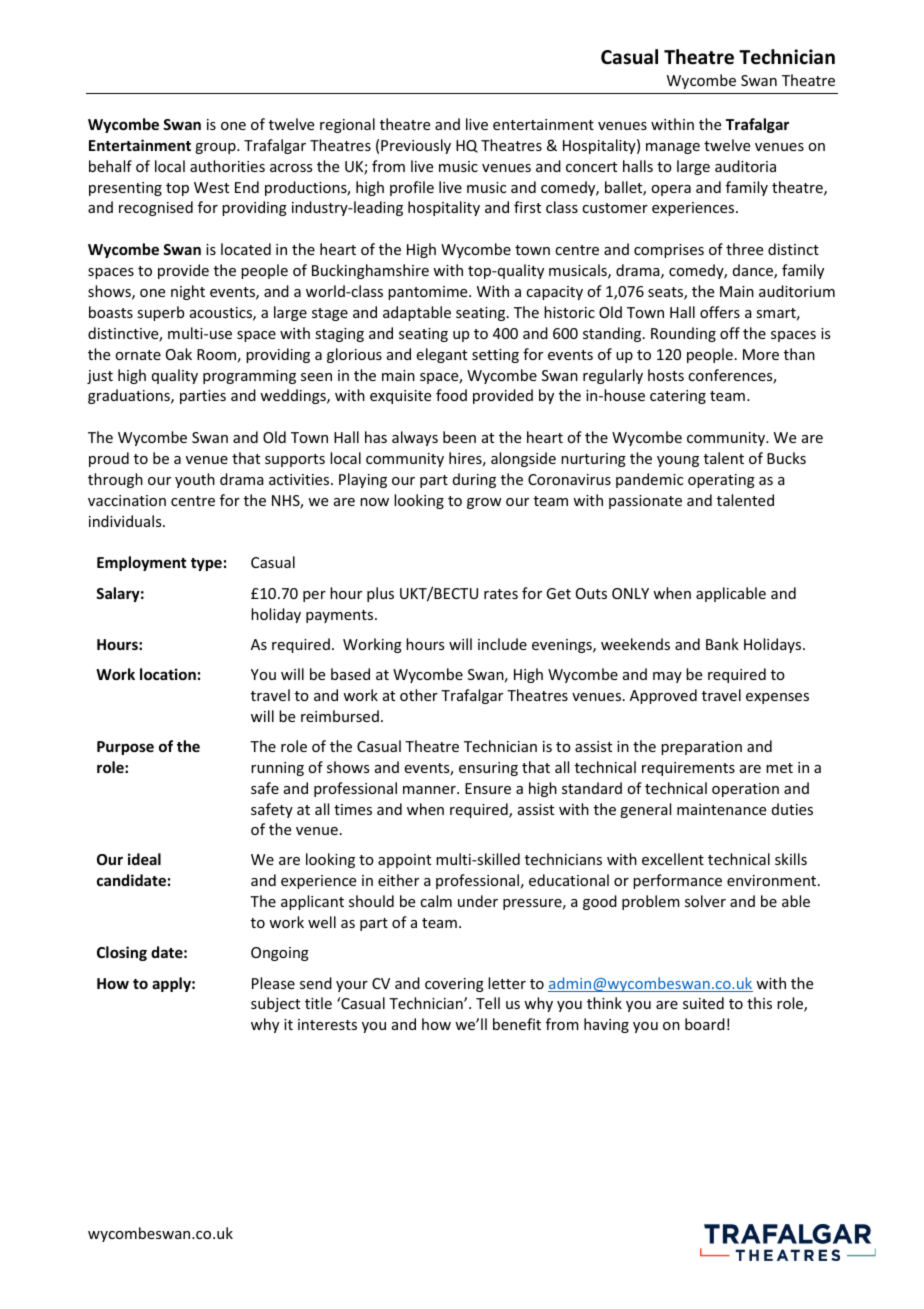  What do you see at coordinates (216, 148) in the document?
I see `group` at bounding box center [216, 148].
